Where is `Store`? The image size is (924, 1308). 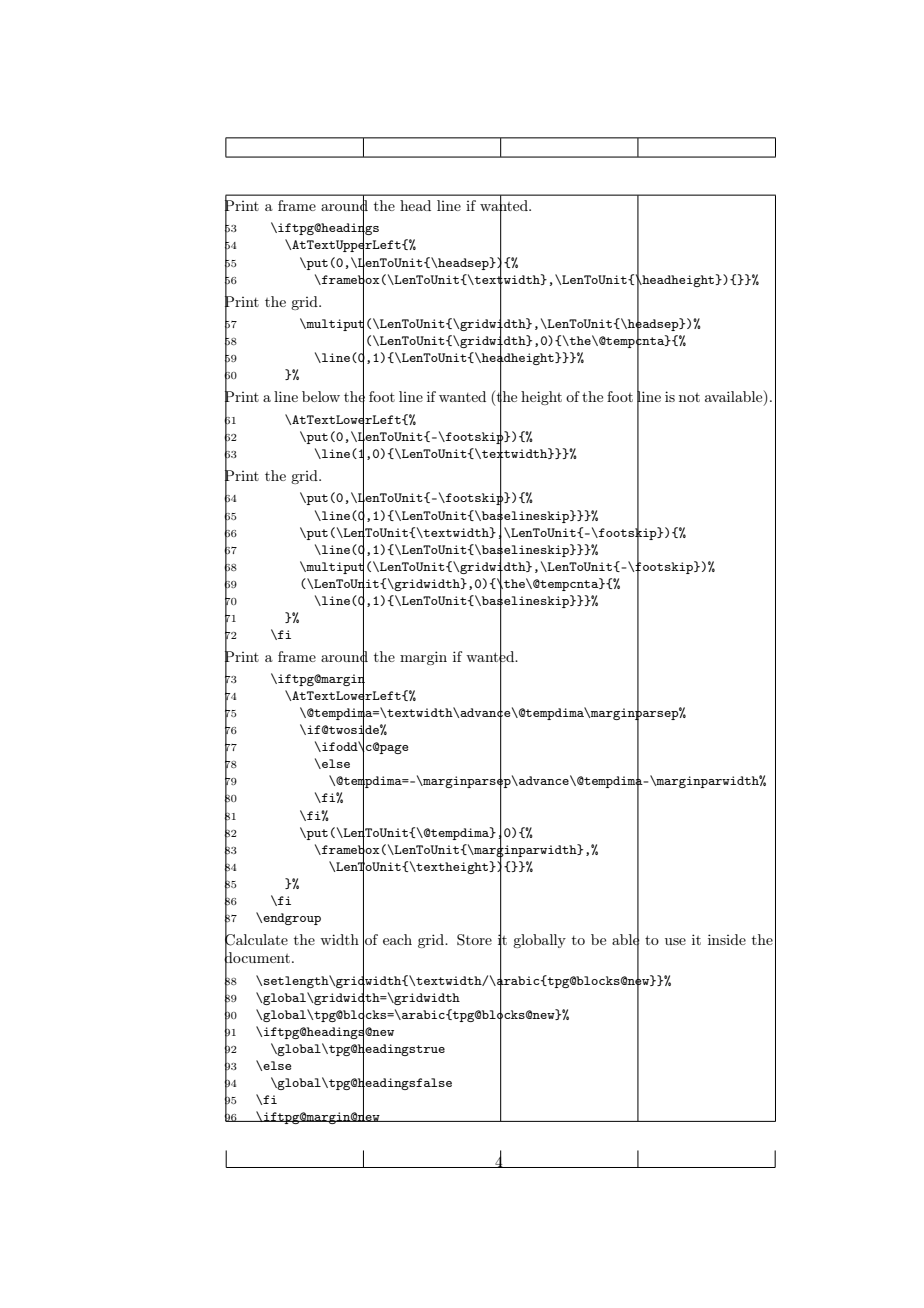 Store is located at coordinates (474, 940).
